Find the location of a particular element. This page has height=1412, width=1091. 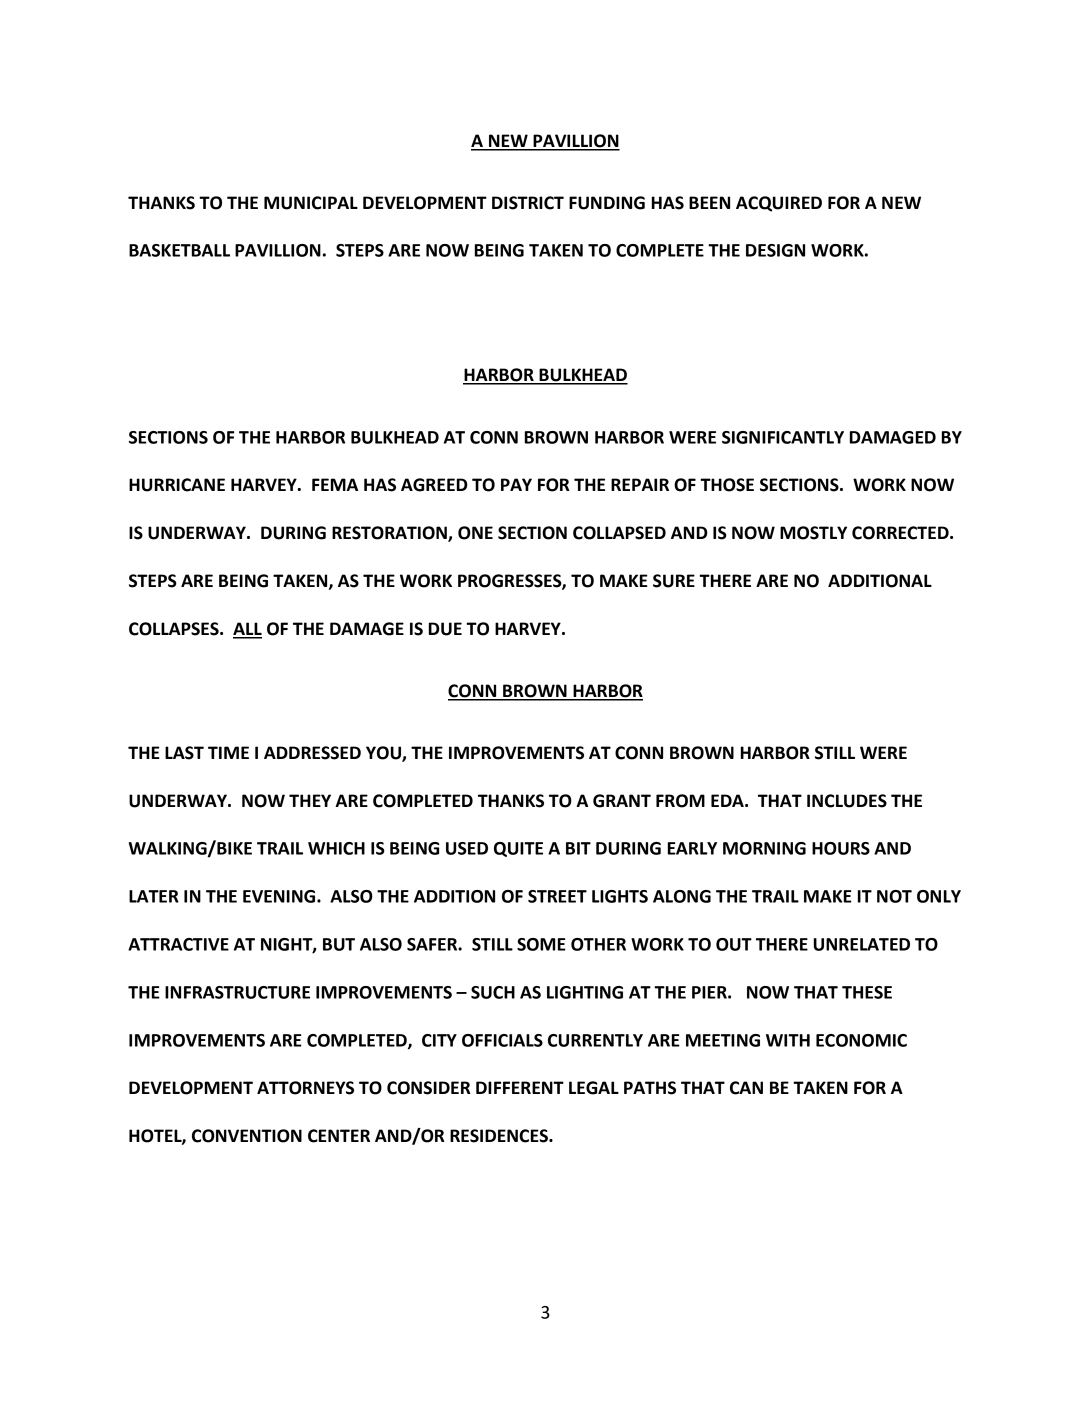

DIFFERENT is located at coordinates (520, 1087).
